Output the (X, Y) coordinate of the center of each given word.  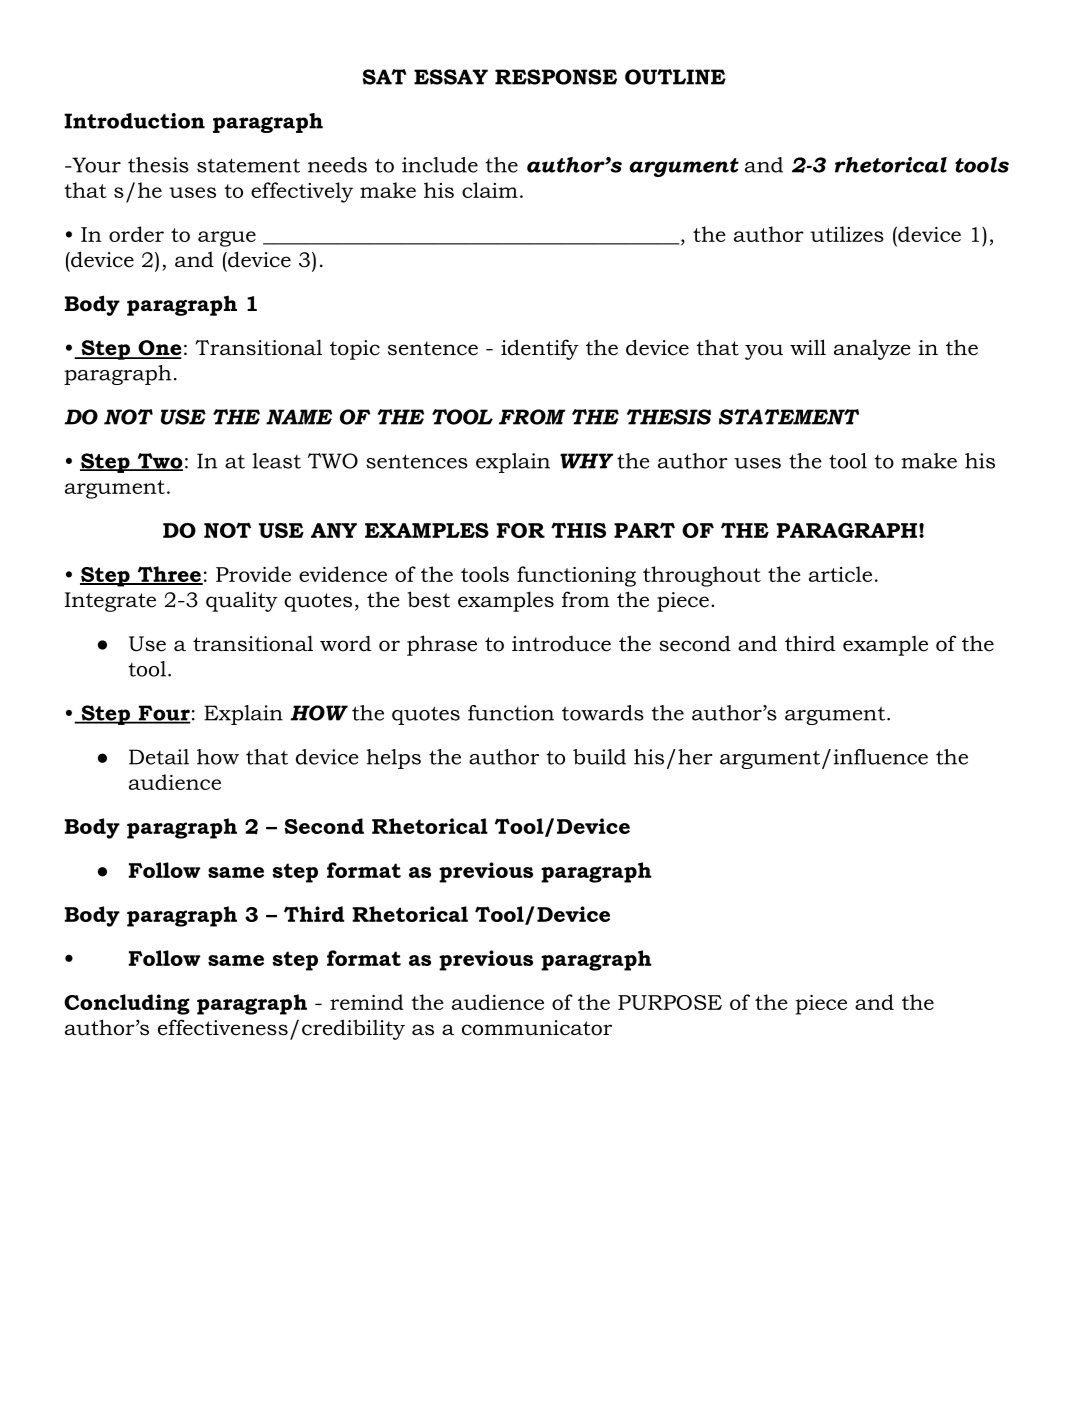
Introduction (134, 121)
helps (394, 759)
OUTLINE (675, 77)
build (599, 757)
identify (540, 349)
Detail (159, 757)
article (840, 574)
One (159, 349)
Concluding (127, 1004)
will (808, 347)
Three (169, 575)
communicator (537, 1028)
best (428, 599)
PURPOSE (670, 1002)
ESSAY (451, 77)
